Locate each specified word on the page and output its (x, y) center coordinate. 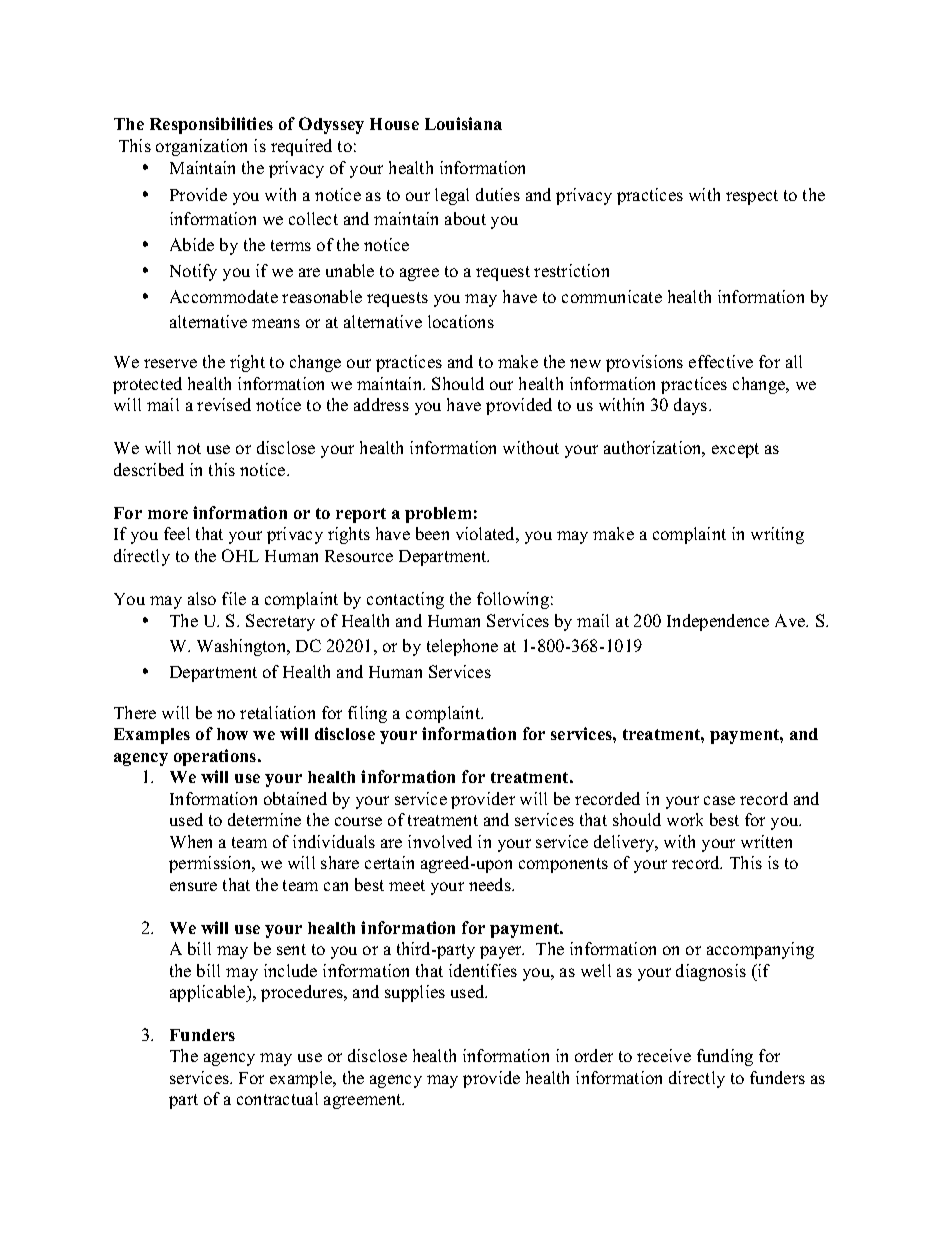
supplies (415, 993)
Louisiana (463, 123)
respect (752, 197)
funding (725, 1057)
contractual (277, 1098)
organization (201, 147)
